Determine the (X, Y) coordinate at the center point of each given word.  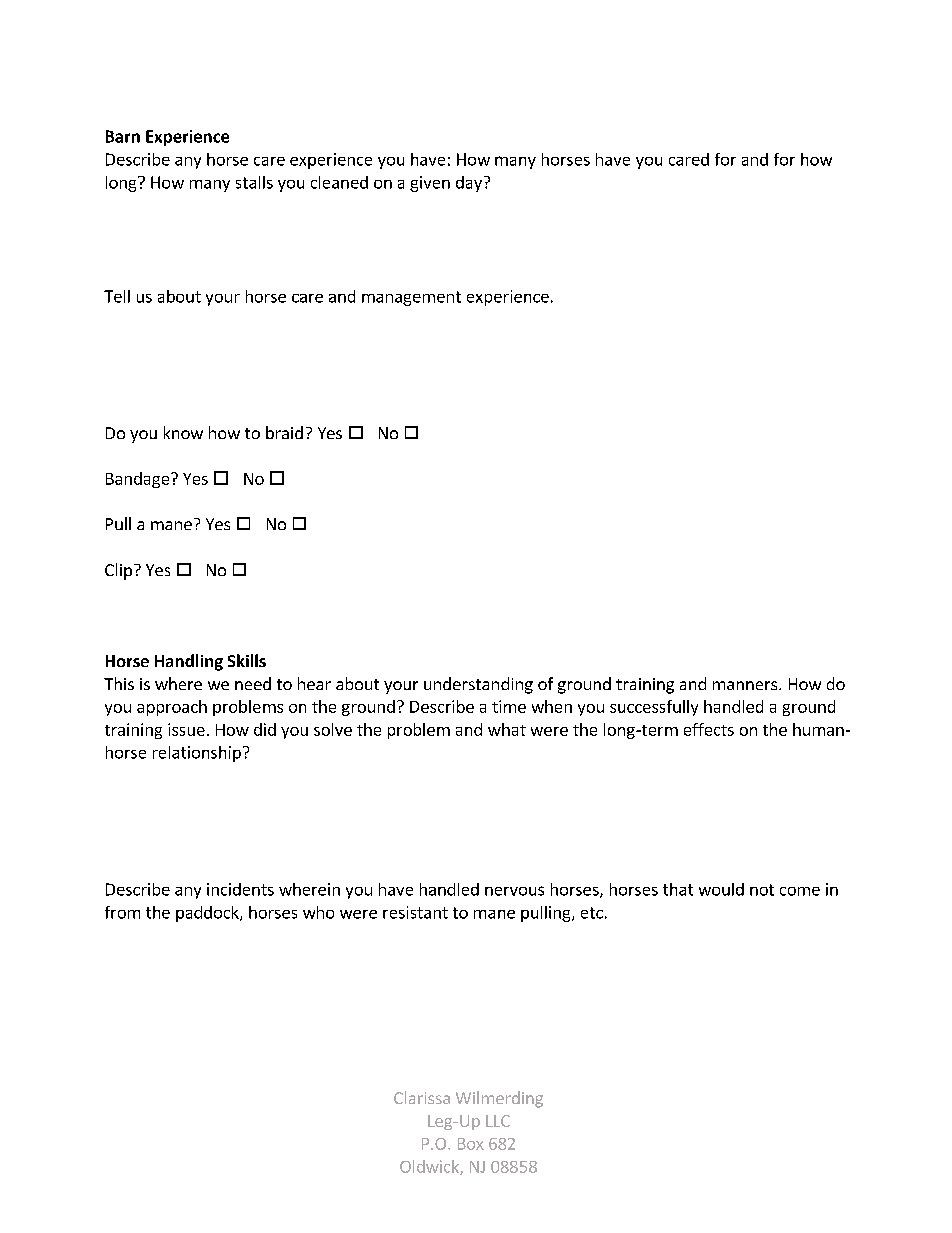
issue (186, 729)
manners (746, 685)
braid (284, 432)
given (430, 184)
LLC (498, 1121)
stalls (254, 182)
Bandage (139, 480)
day (469, 184)
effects (709, 729)
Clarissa (422, 1097)
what (507, 729)
